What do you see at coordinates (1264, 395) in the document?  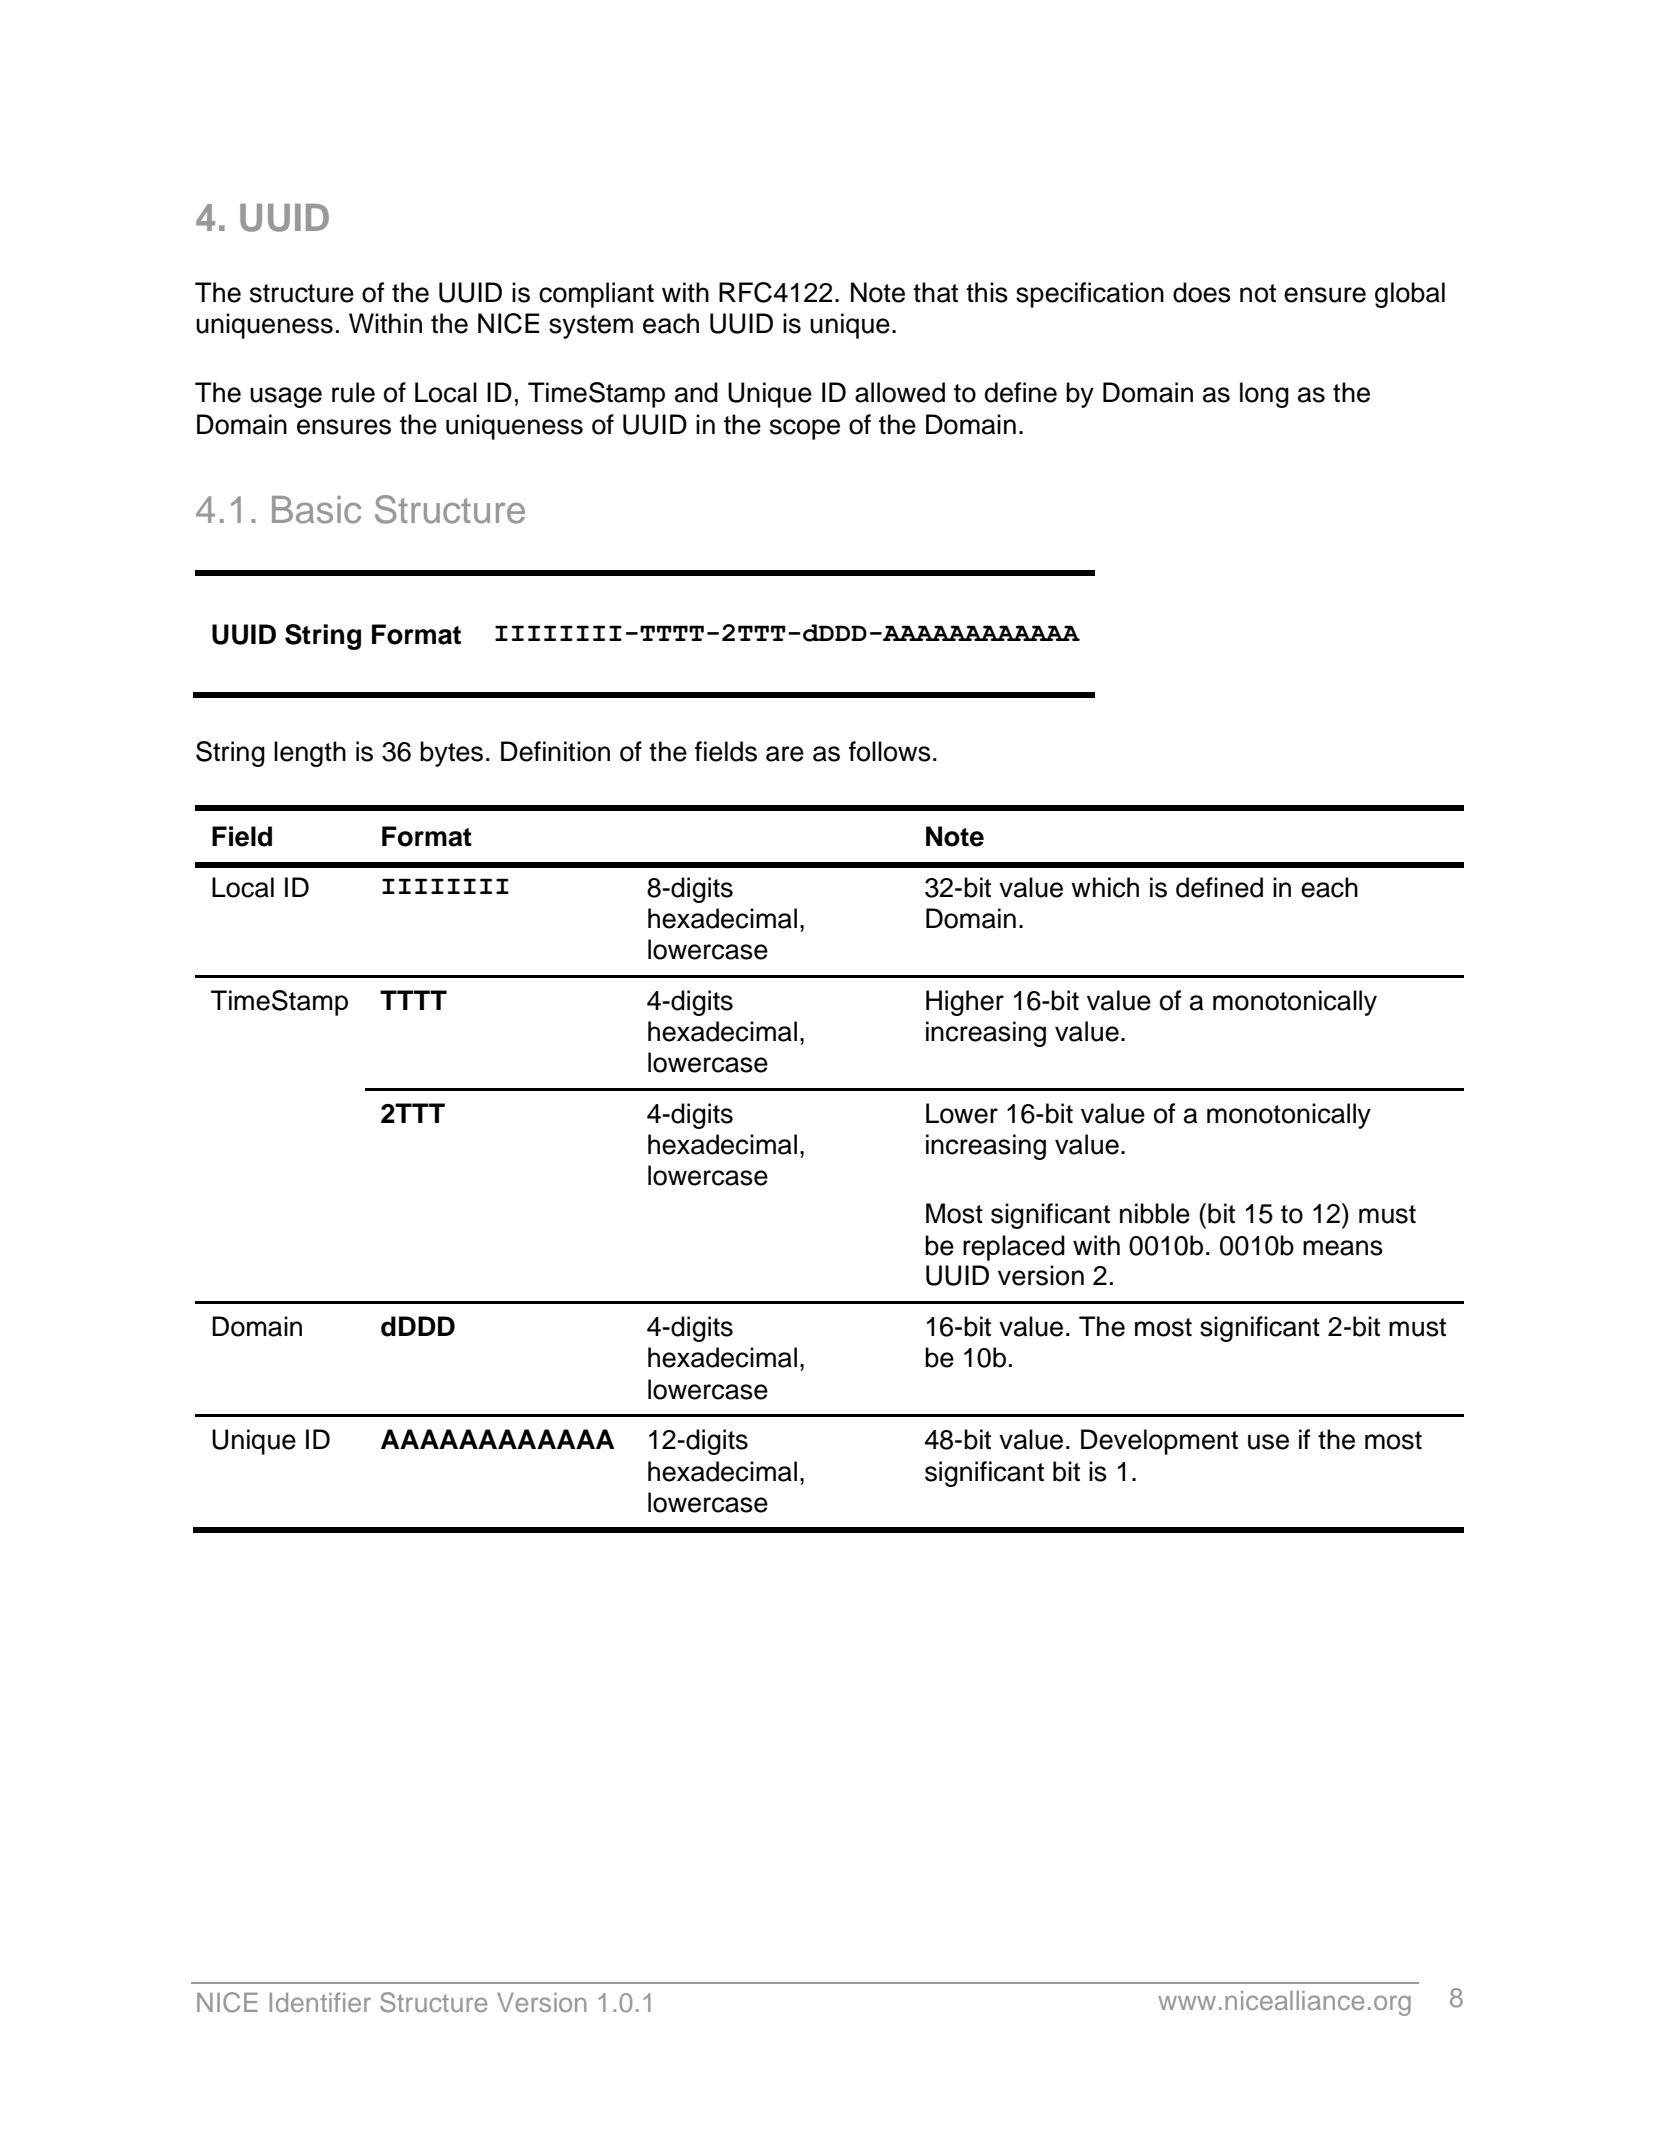 I see `long` at bounding box center [1264, 395].
